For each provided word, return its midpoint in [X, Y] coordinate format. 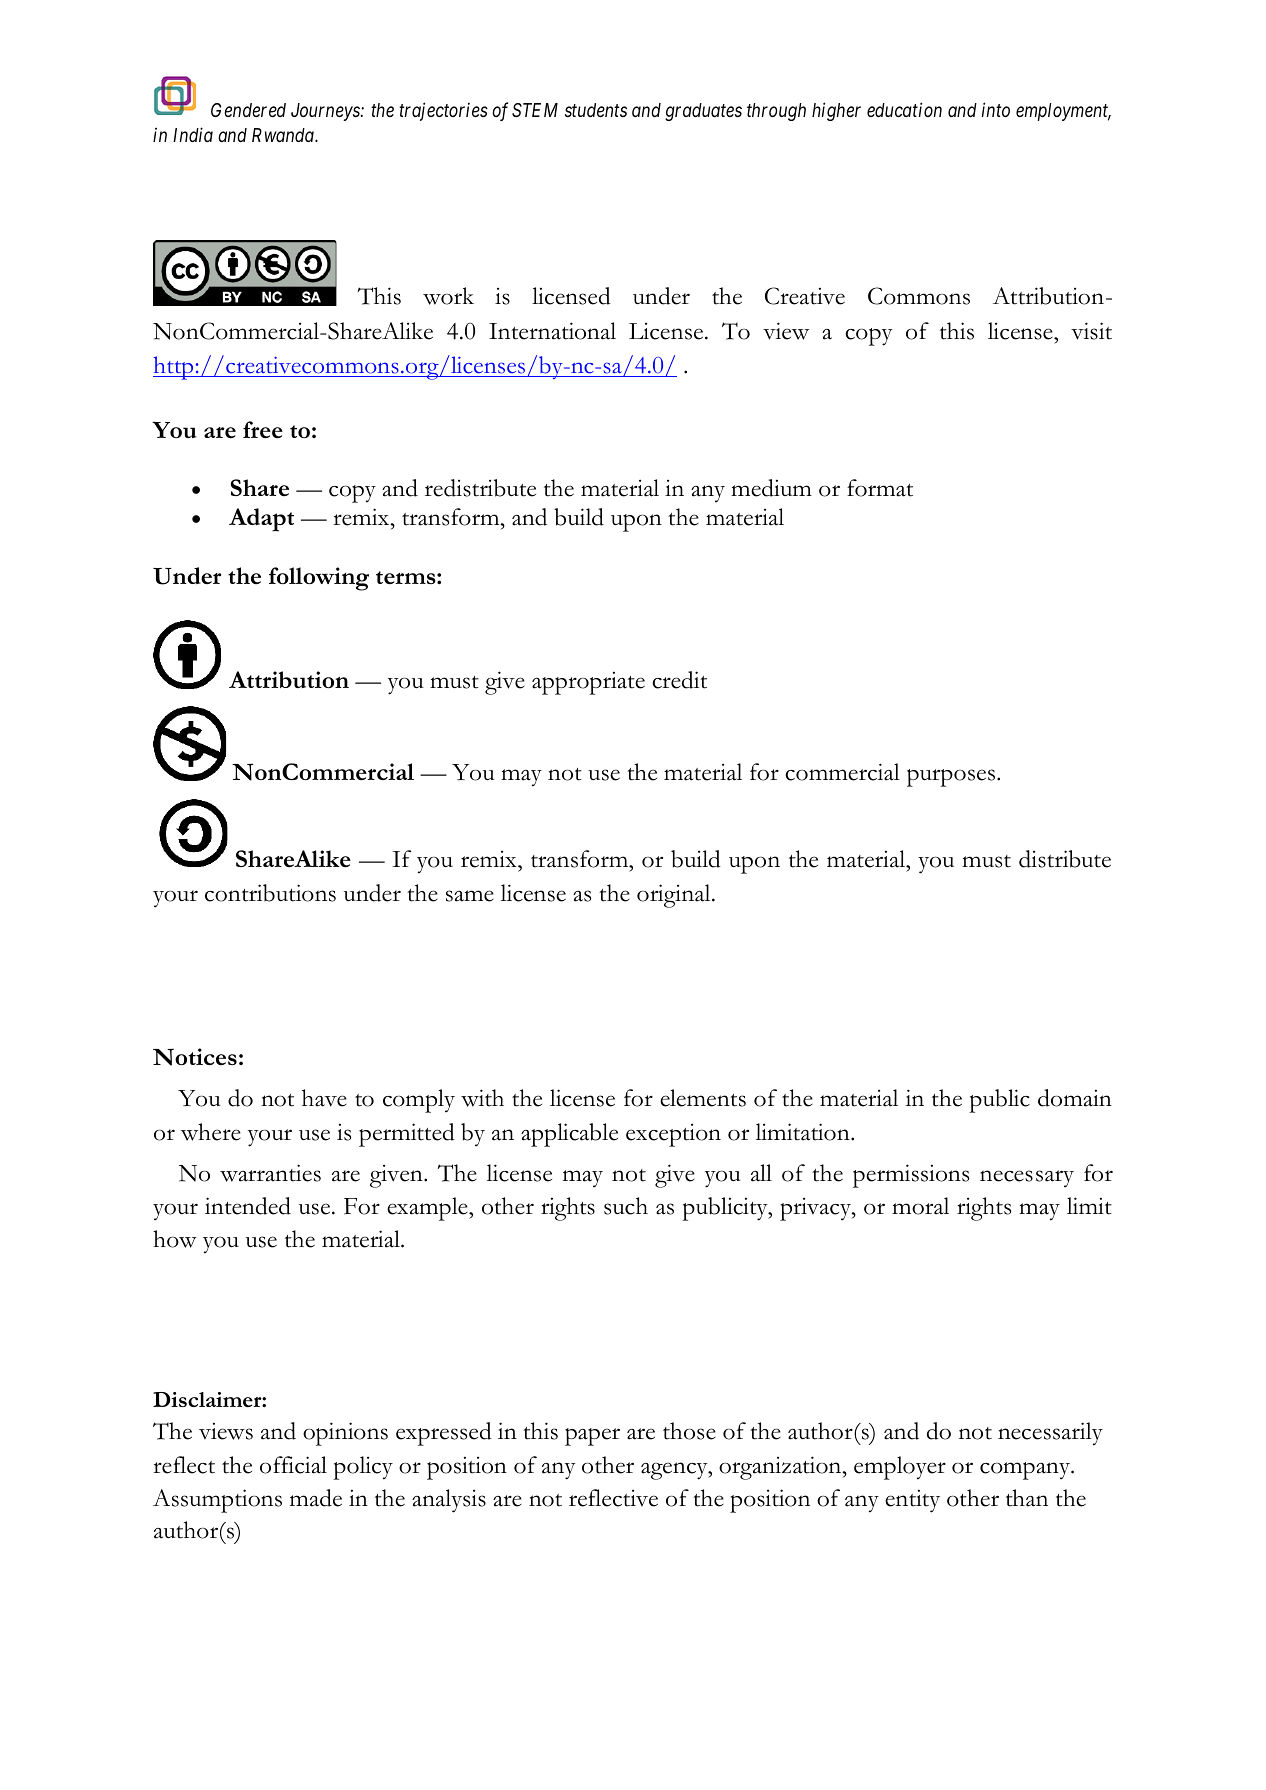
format [880, 488]
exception [673, 1135]
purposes [951, 778]
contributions [270, 893]
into [996, 109]
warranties [270, 1173]
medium [771, 488]
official [293, 1465]
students [596, 110]
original [675, 896]
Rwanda [284, 135]
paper [592, 1437]
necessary [1027, 1178]
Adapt [261, 520]
